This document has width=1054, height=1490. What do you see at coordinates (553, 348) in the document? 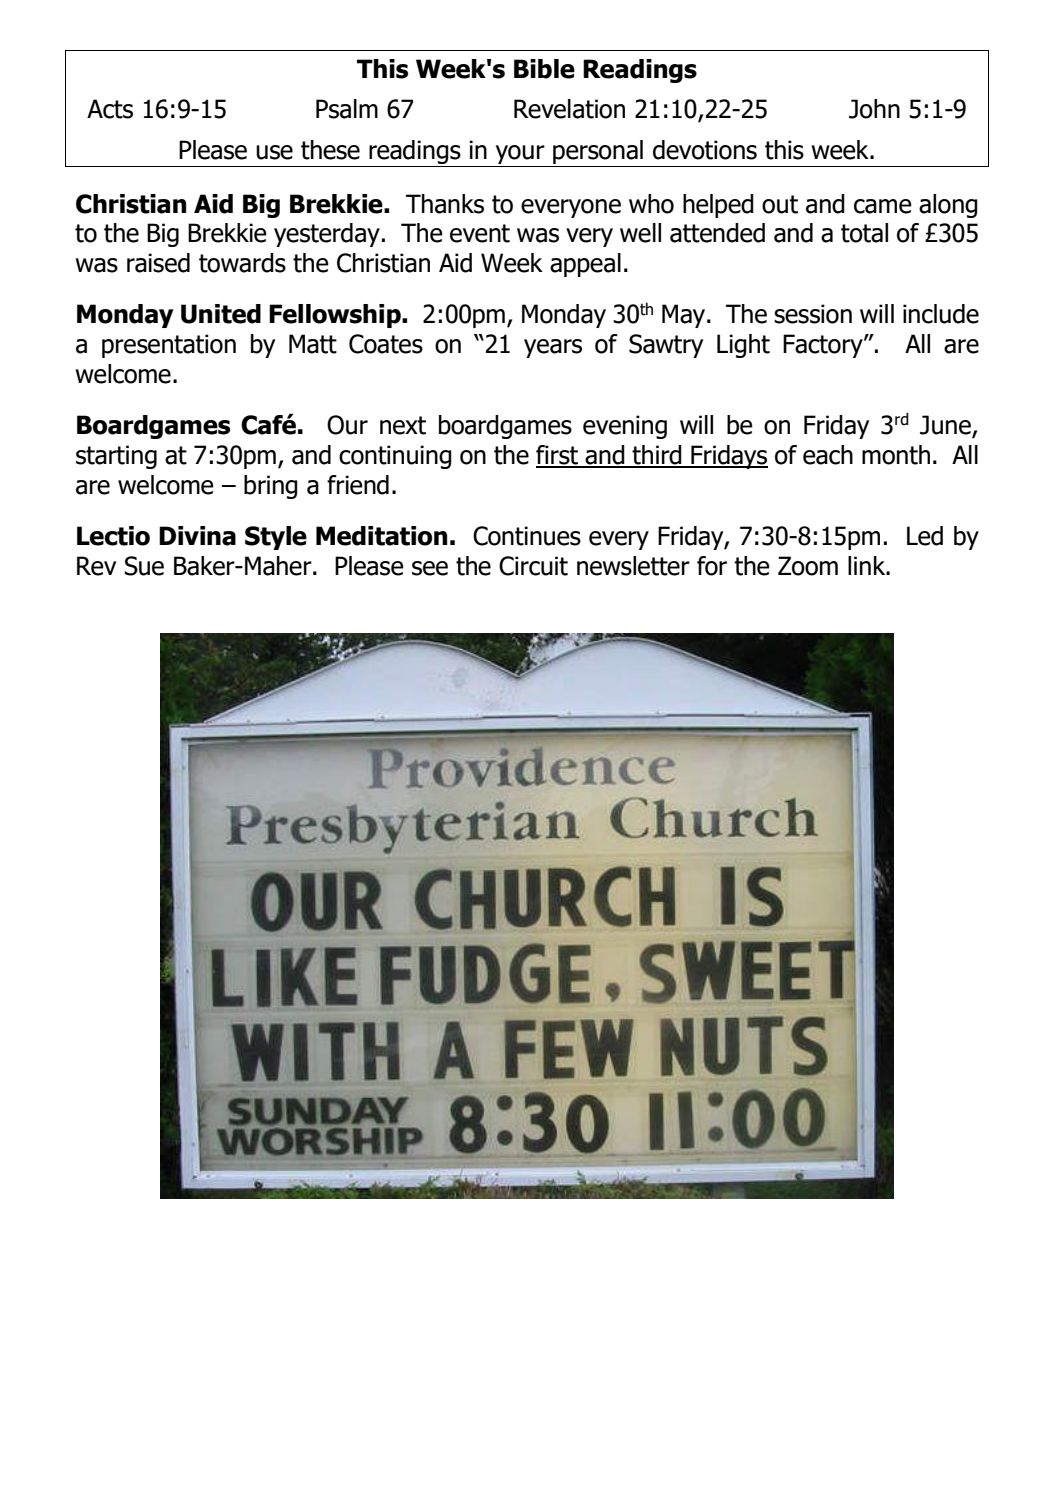
I see `years` at bounding box center [553, 348].
